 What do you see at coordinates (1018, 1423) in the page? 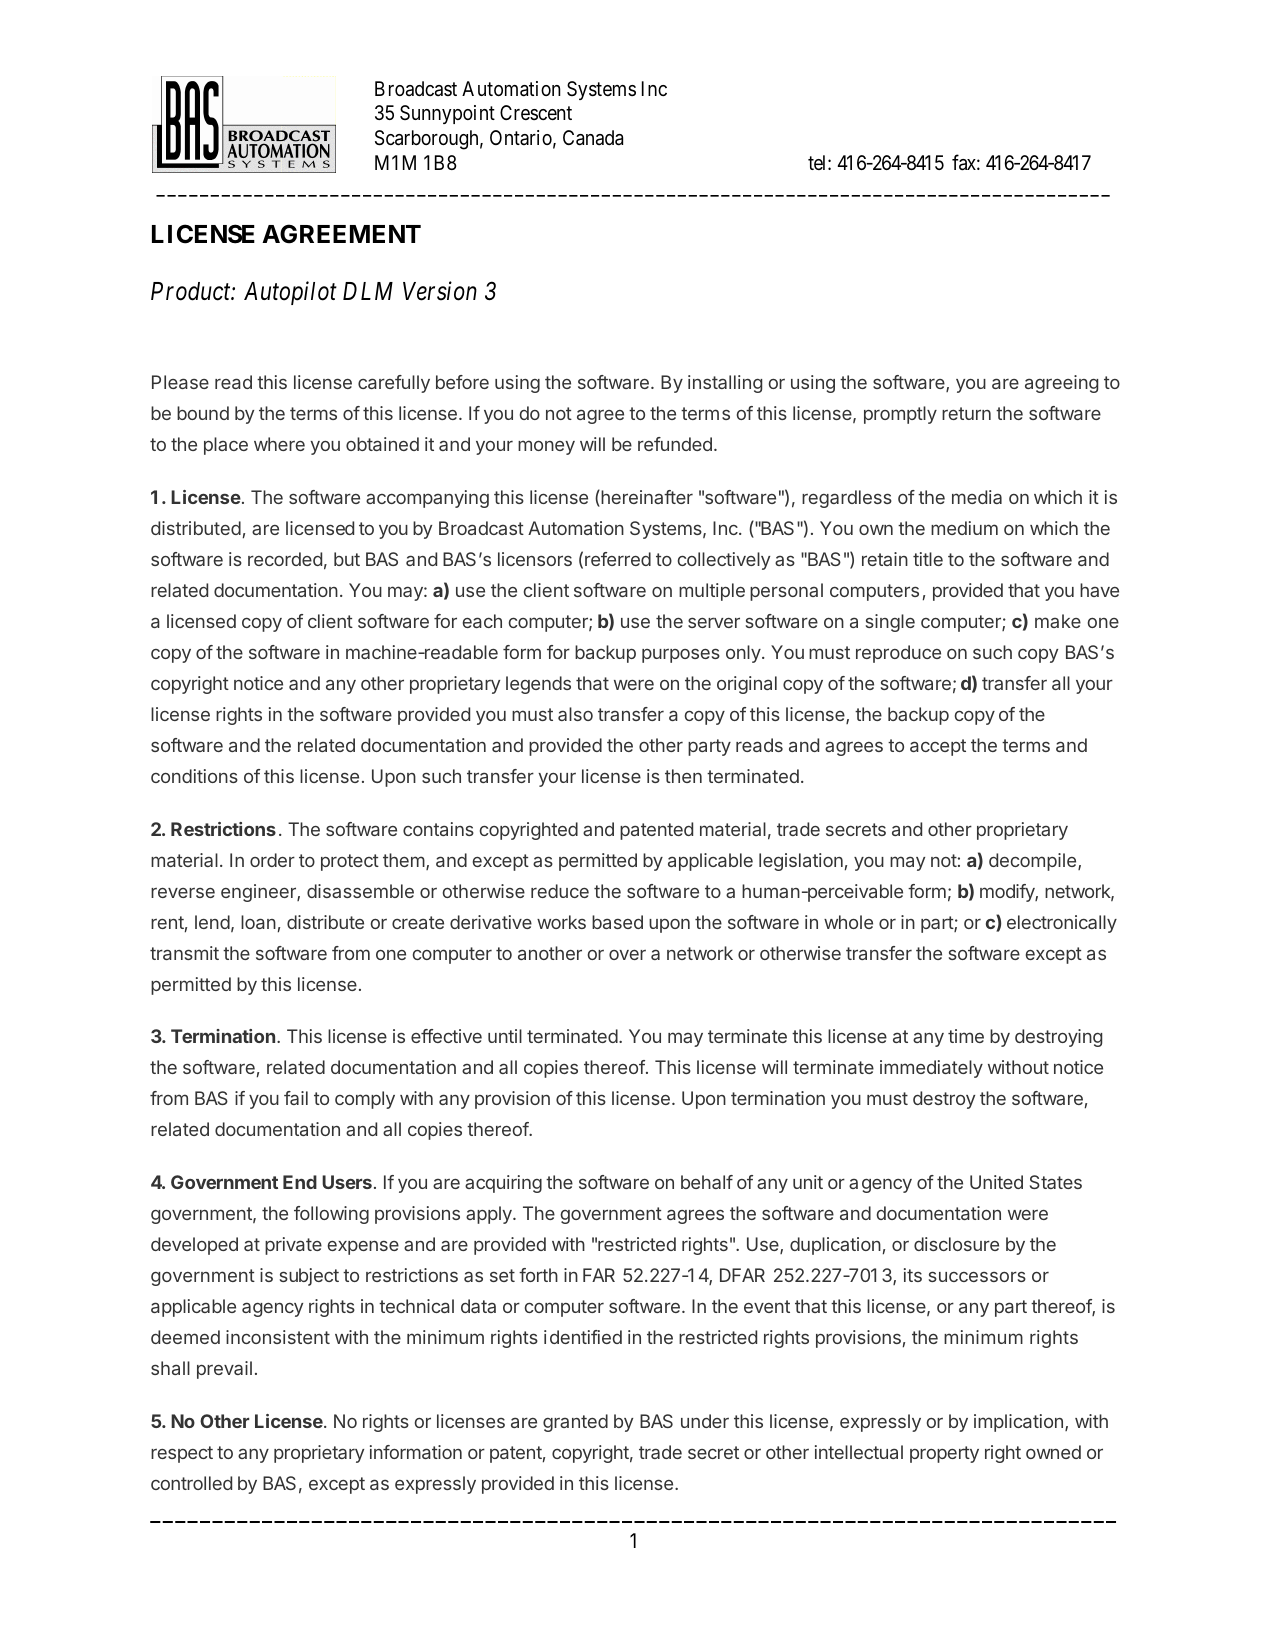
I see `implication` at bounding box center [1018, 1423].
